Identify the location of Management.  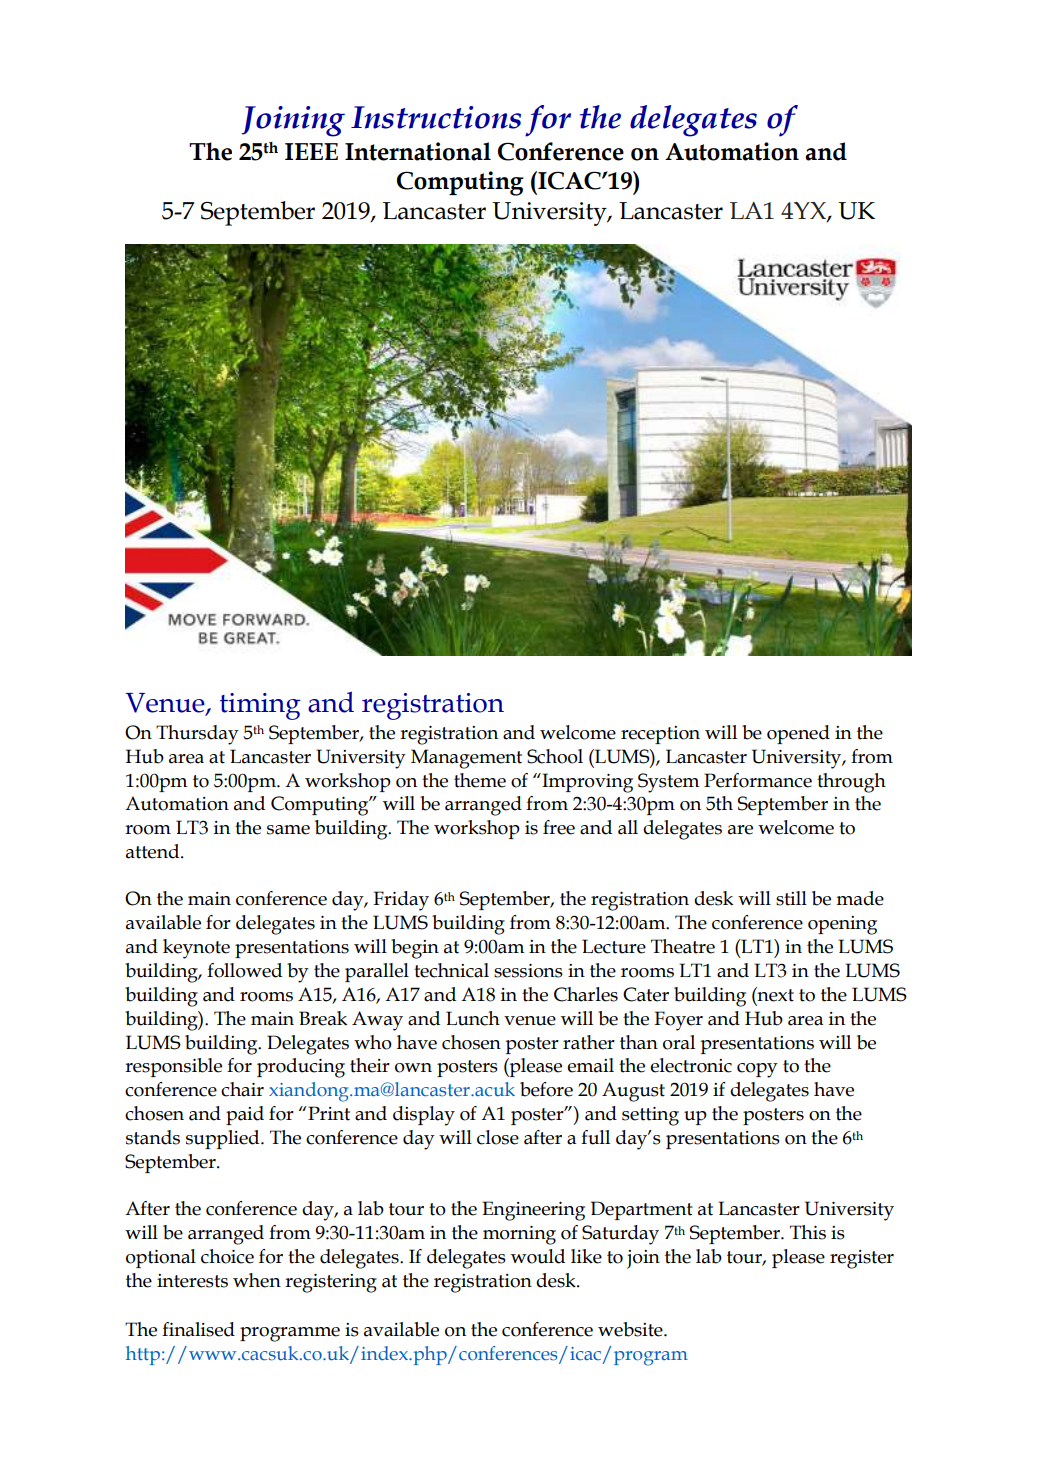
(466, 759).
